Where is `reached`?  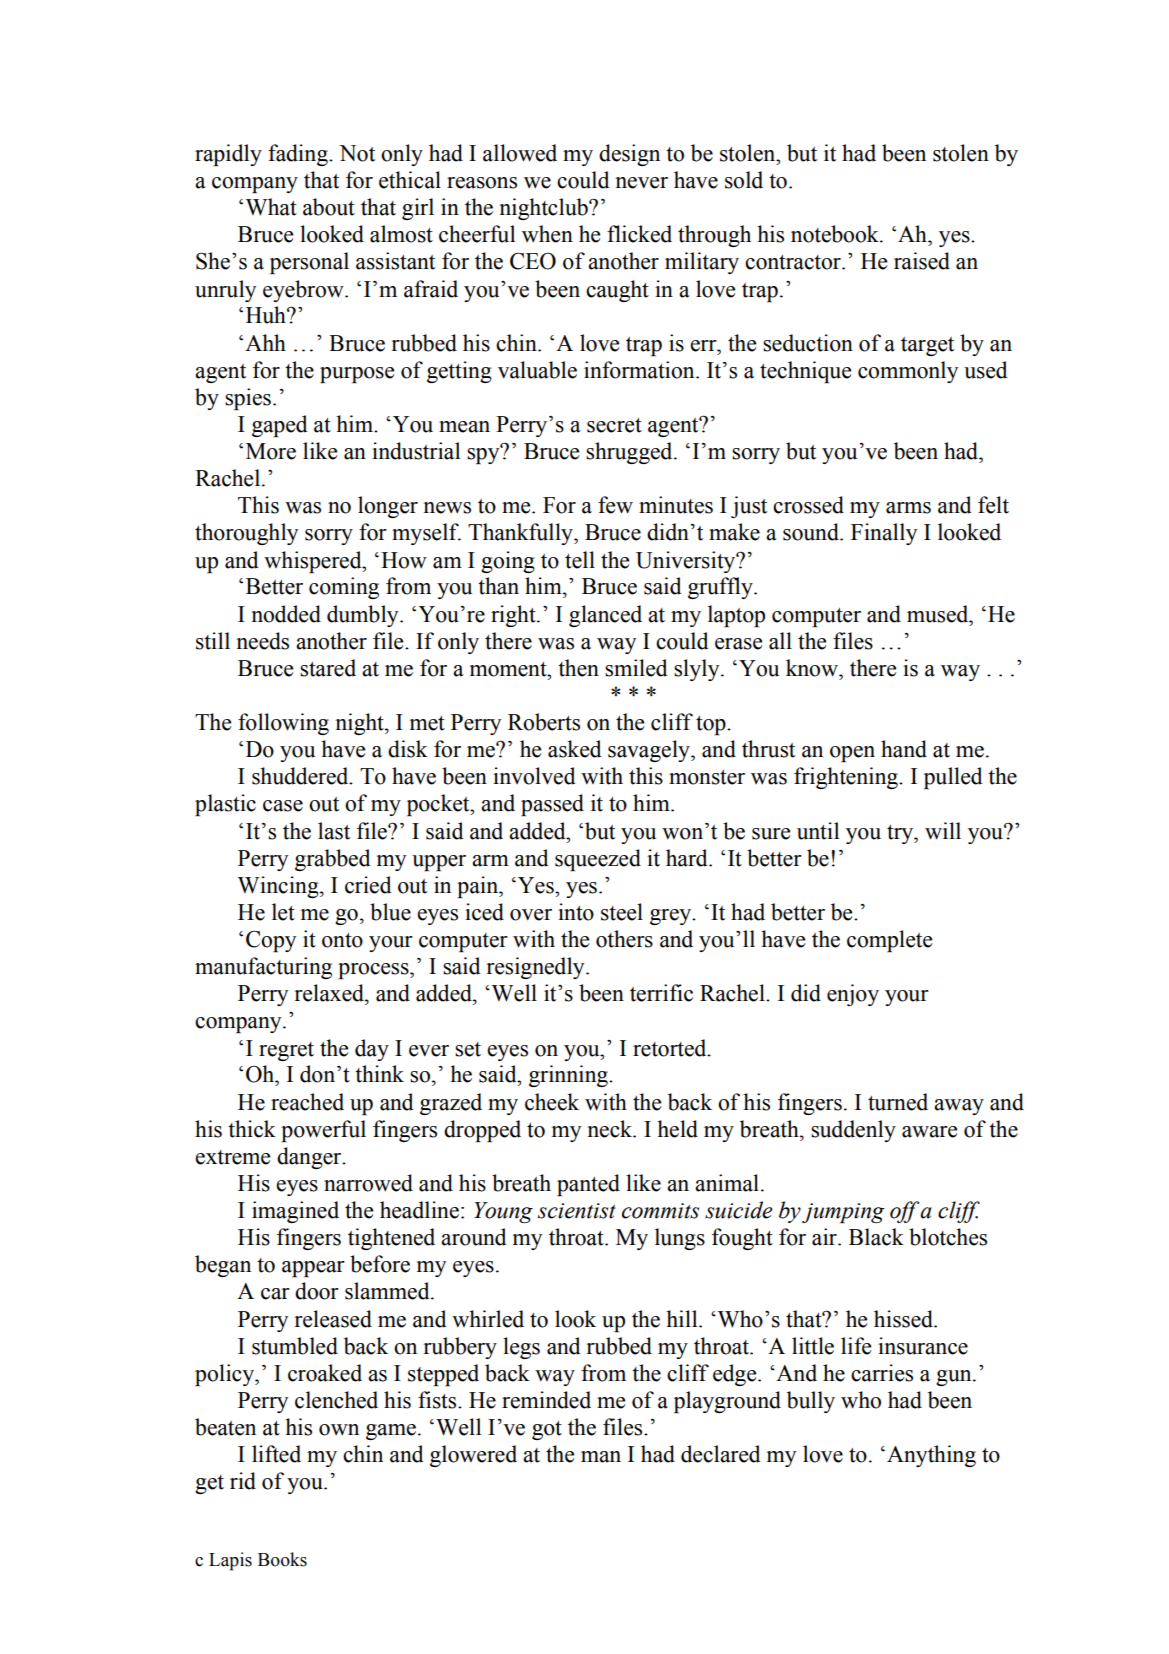
reached is located at coordinates (307, 1102).
